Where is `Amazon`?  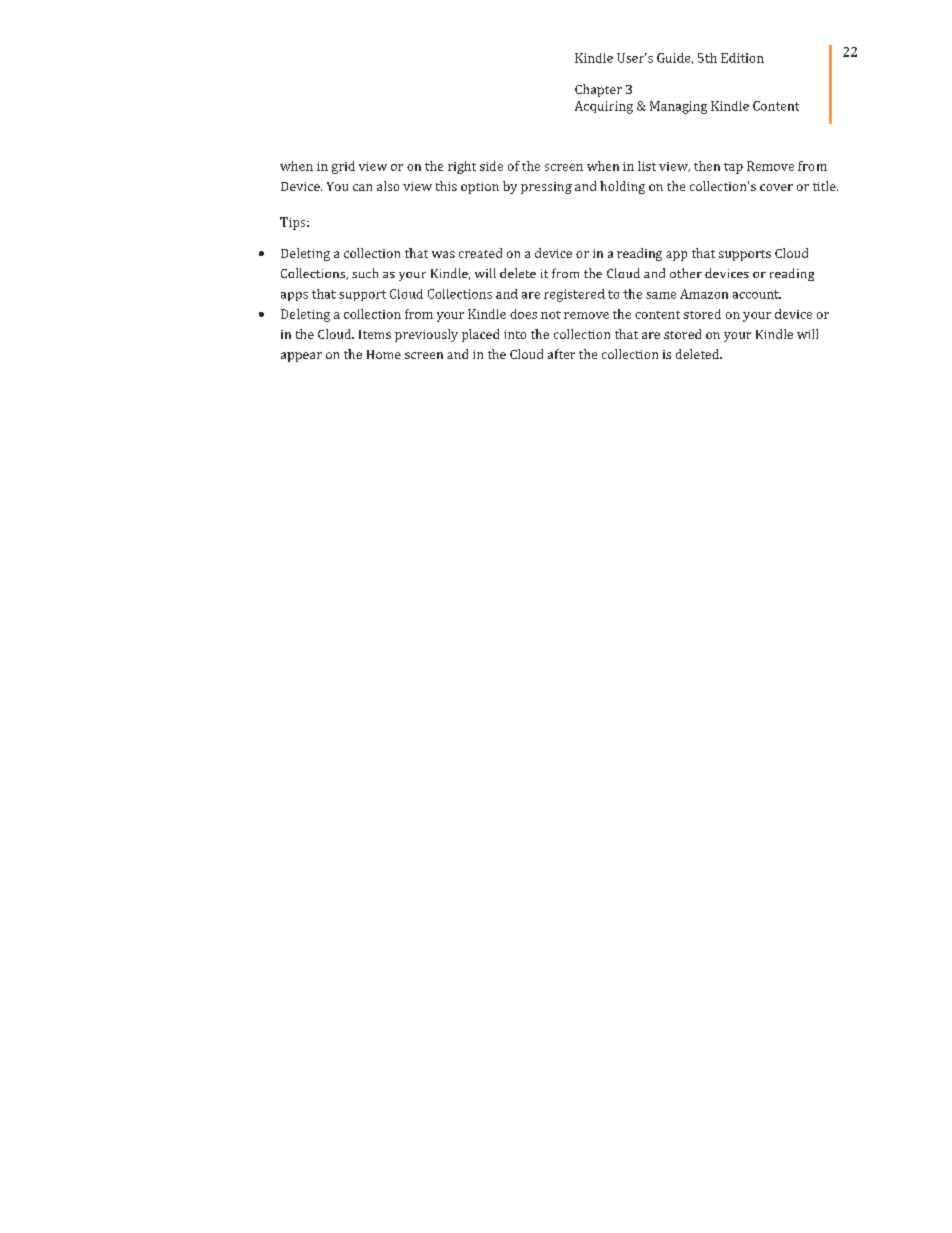 Amazon is located at coordinates (704, 294).
